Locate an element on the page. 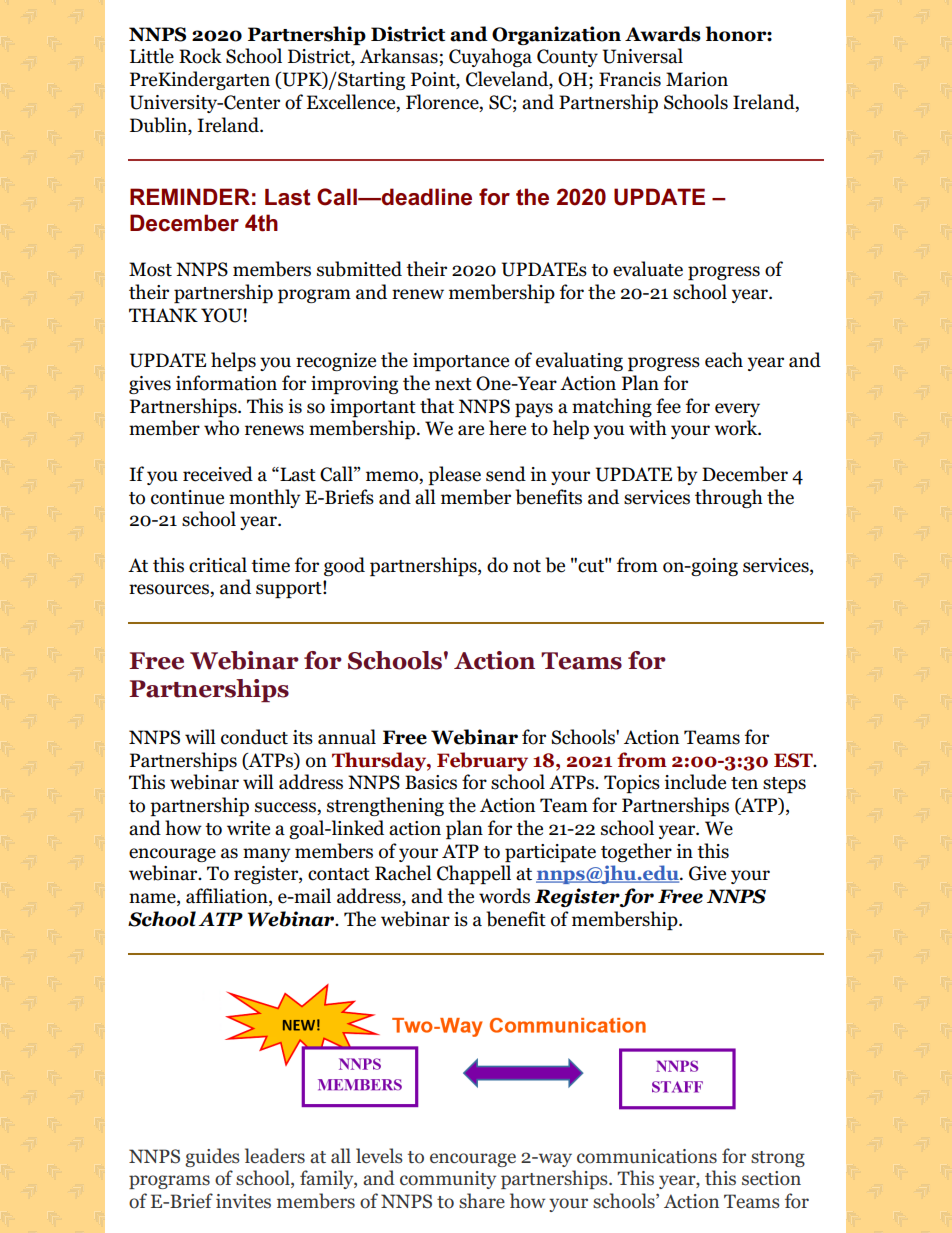 Image resolution: width=952 pixels, height=1233 pixels. not is located at coordinates (527, 566).
